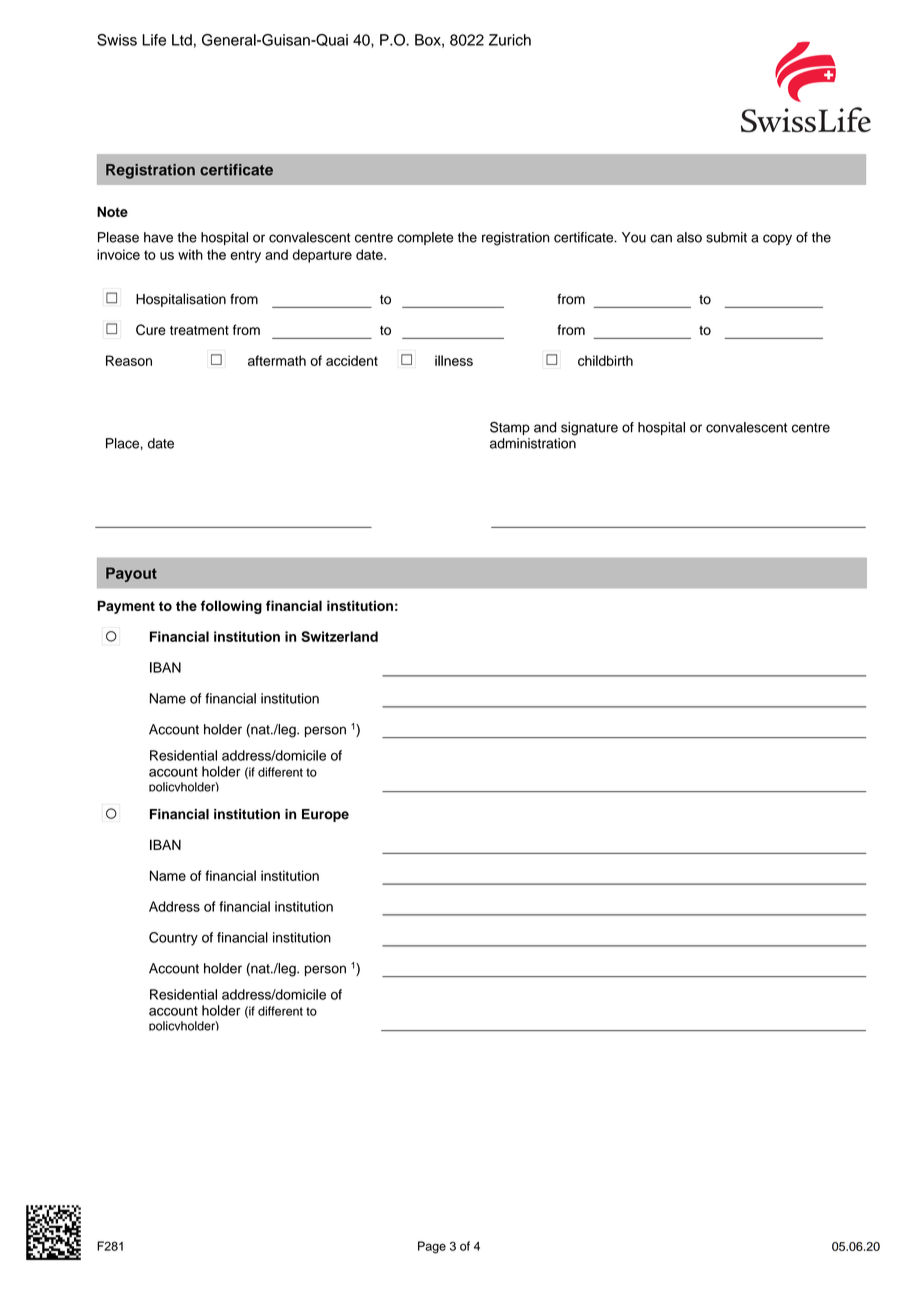 This screenshot has height=1308, width=924. What do you see at coordinates (182, 40) in the screenshot?
I see `Ltd` at bounding box center [182, 40].
